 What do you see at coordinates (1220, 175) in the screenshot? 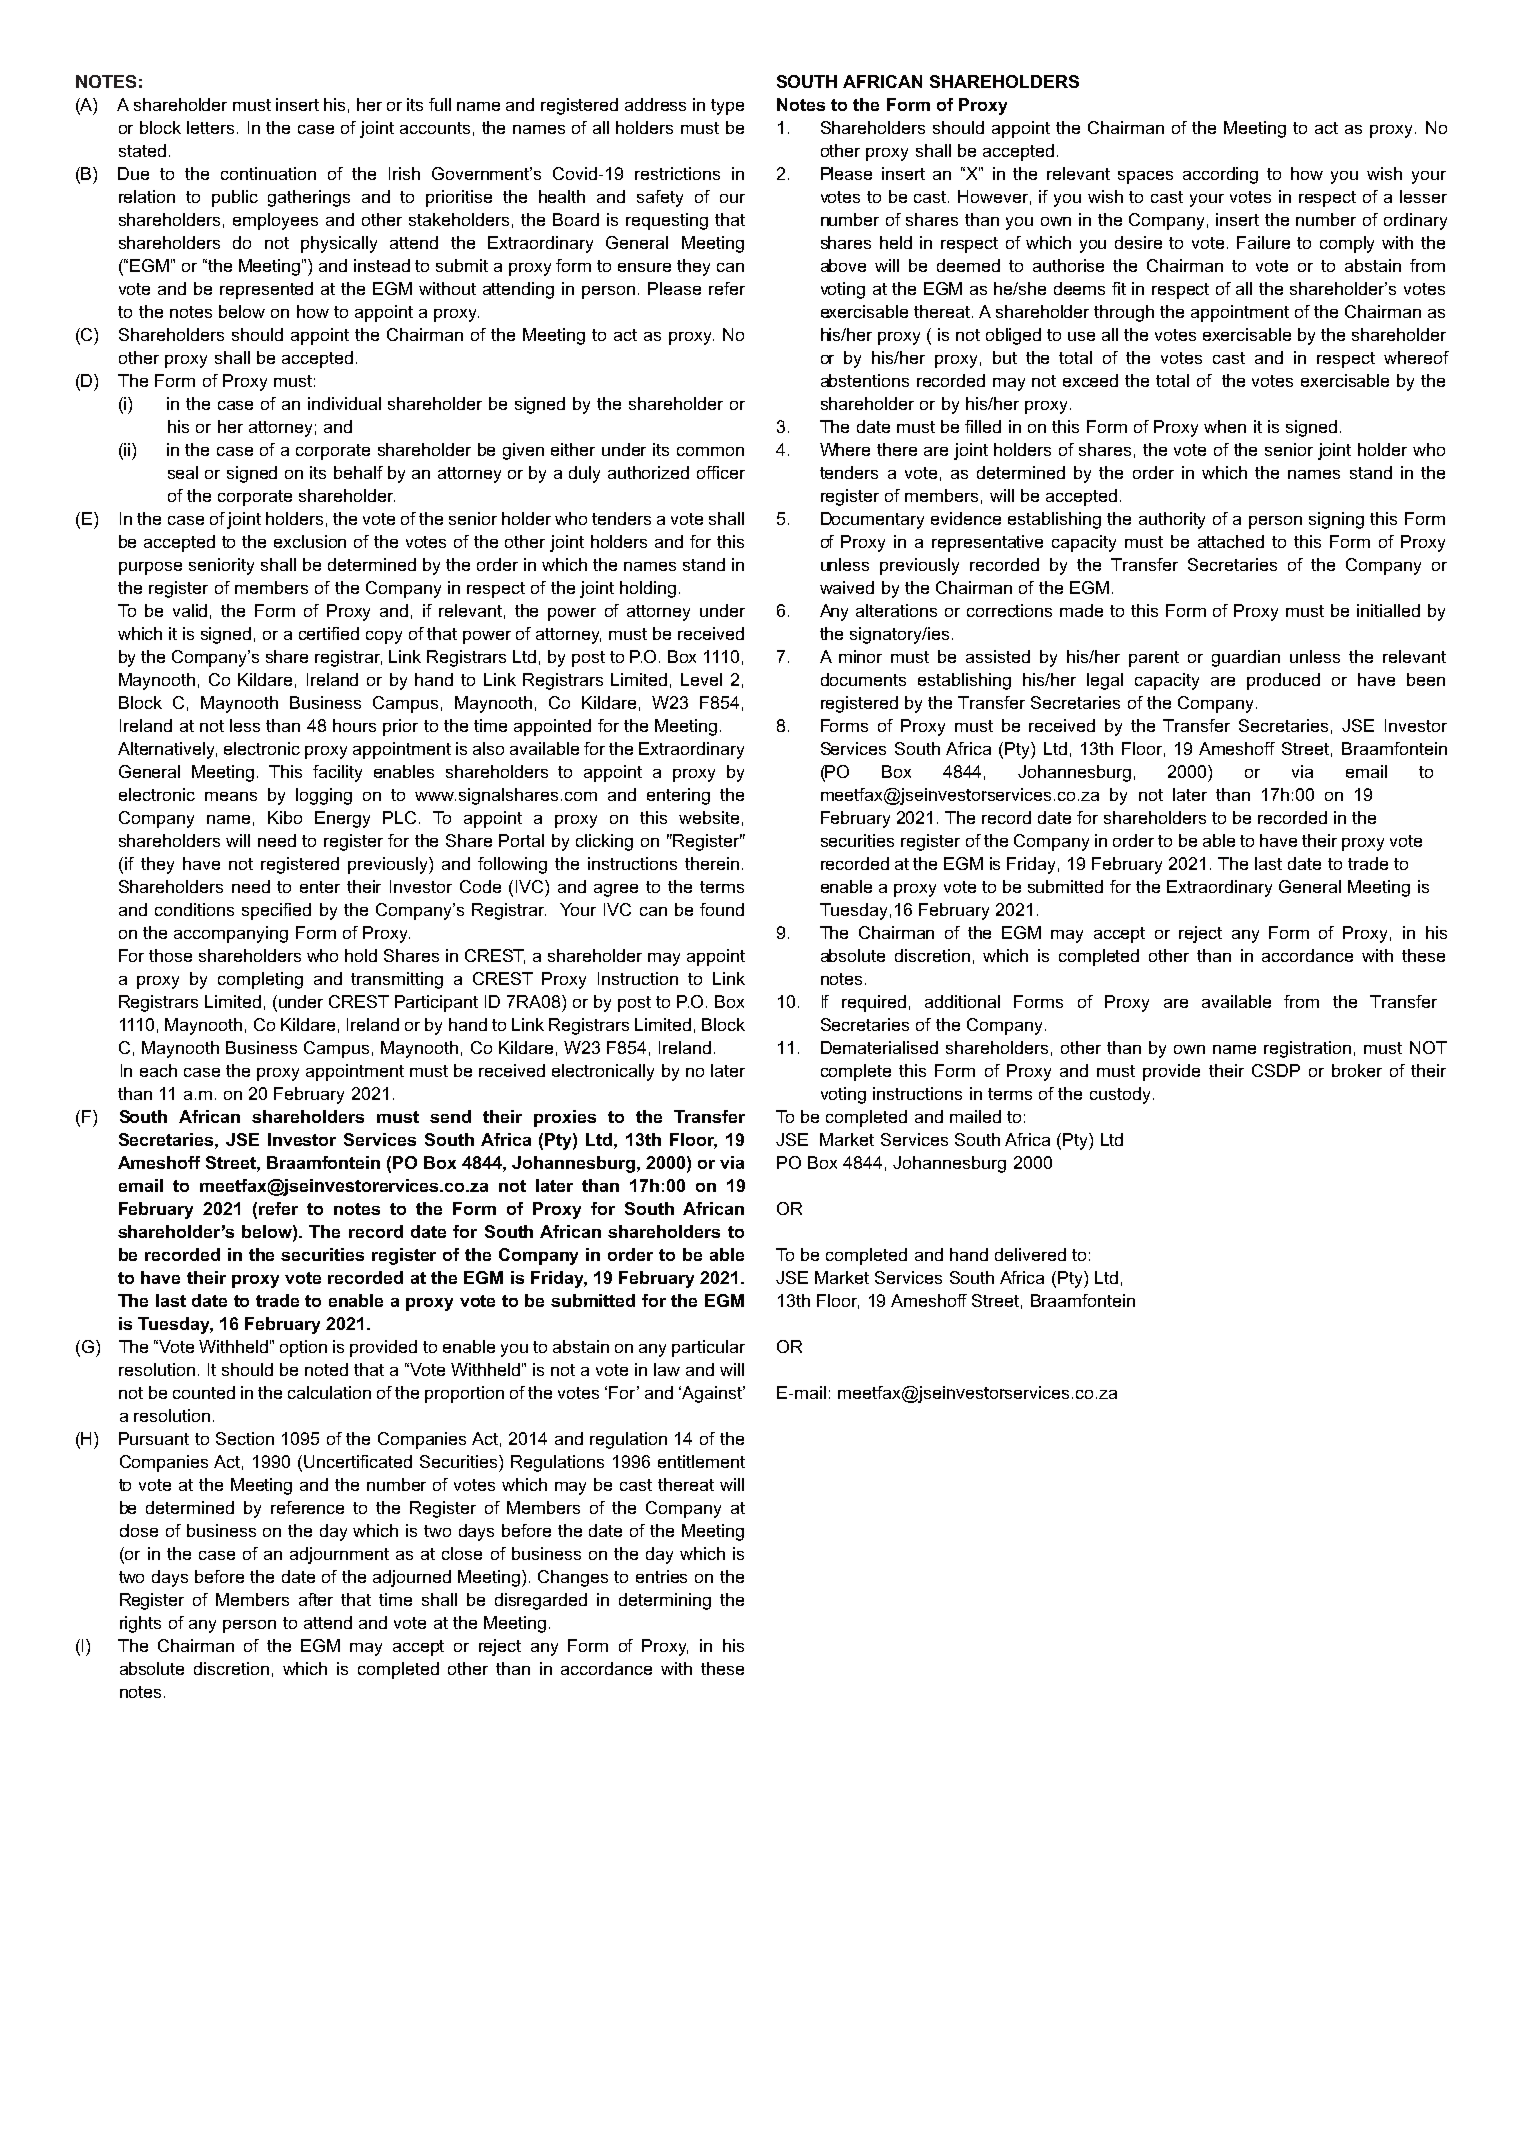
I see `according` at bounding box center [1220, 175].
